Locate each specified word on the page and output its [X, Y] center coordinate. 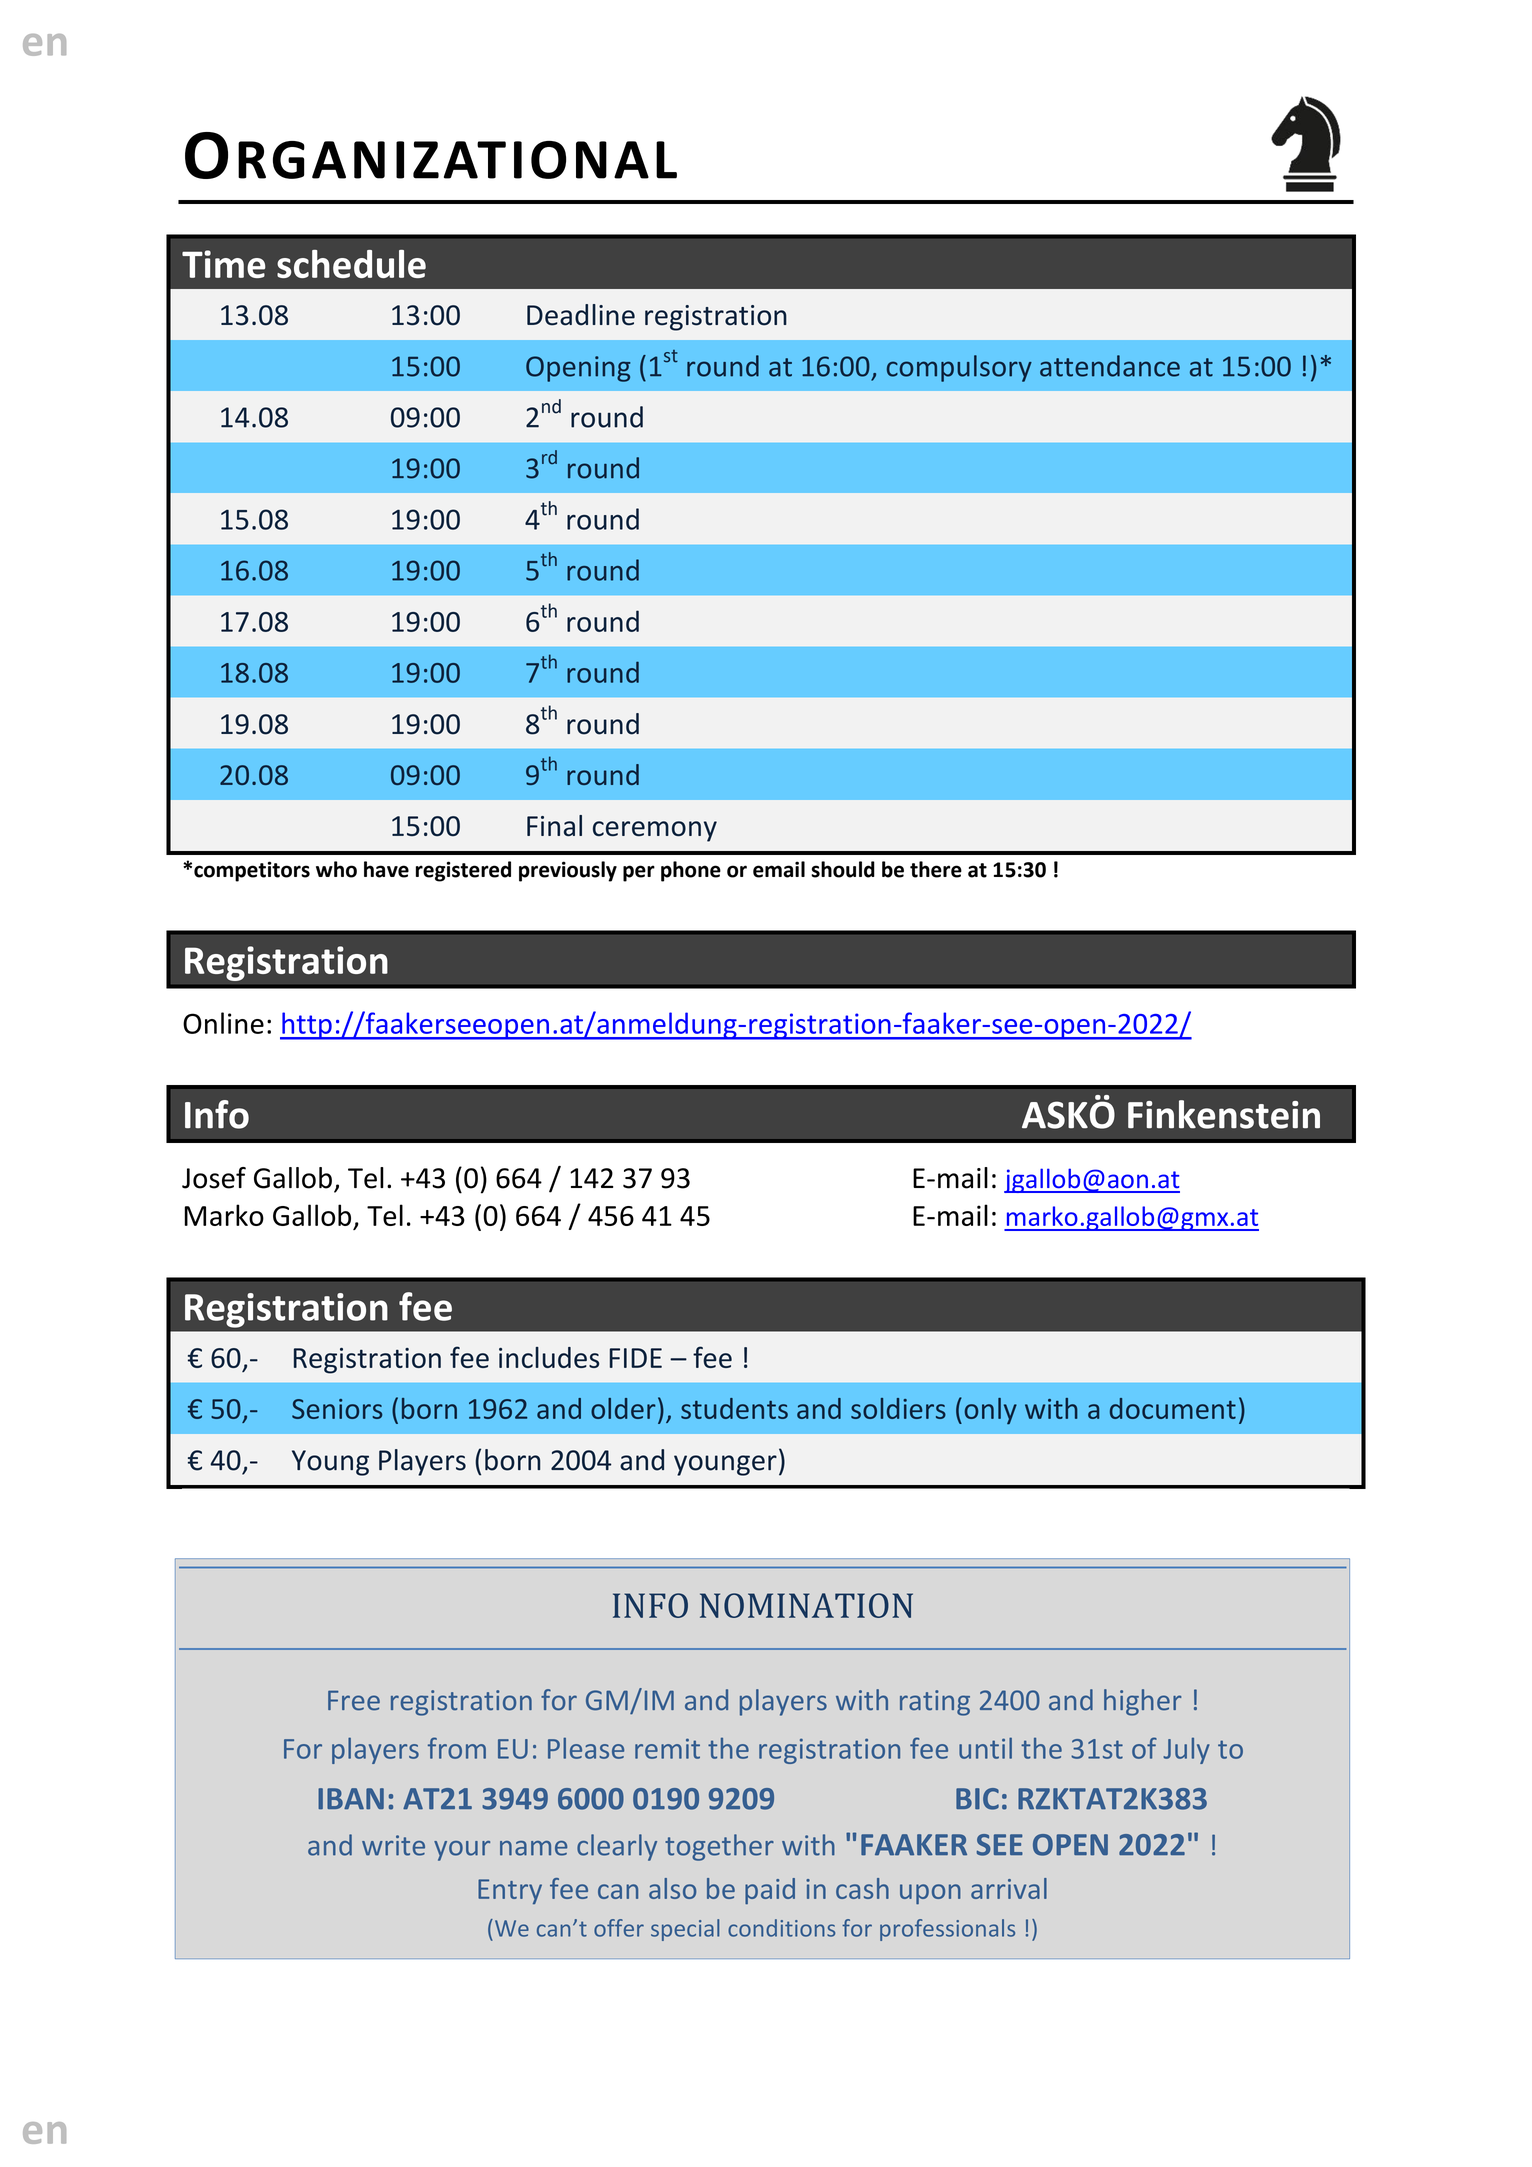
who [336, 869]
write [393, 1845]
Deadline [581, 315]
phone [691, 871]
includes [549, 1357]
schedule [351, 264]
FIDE [636, 1358]
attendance [1110, 366]
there [936, 869]
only [991, 1411]
